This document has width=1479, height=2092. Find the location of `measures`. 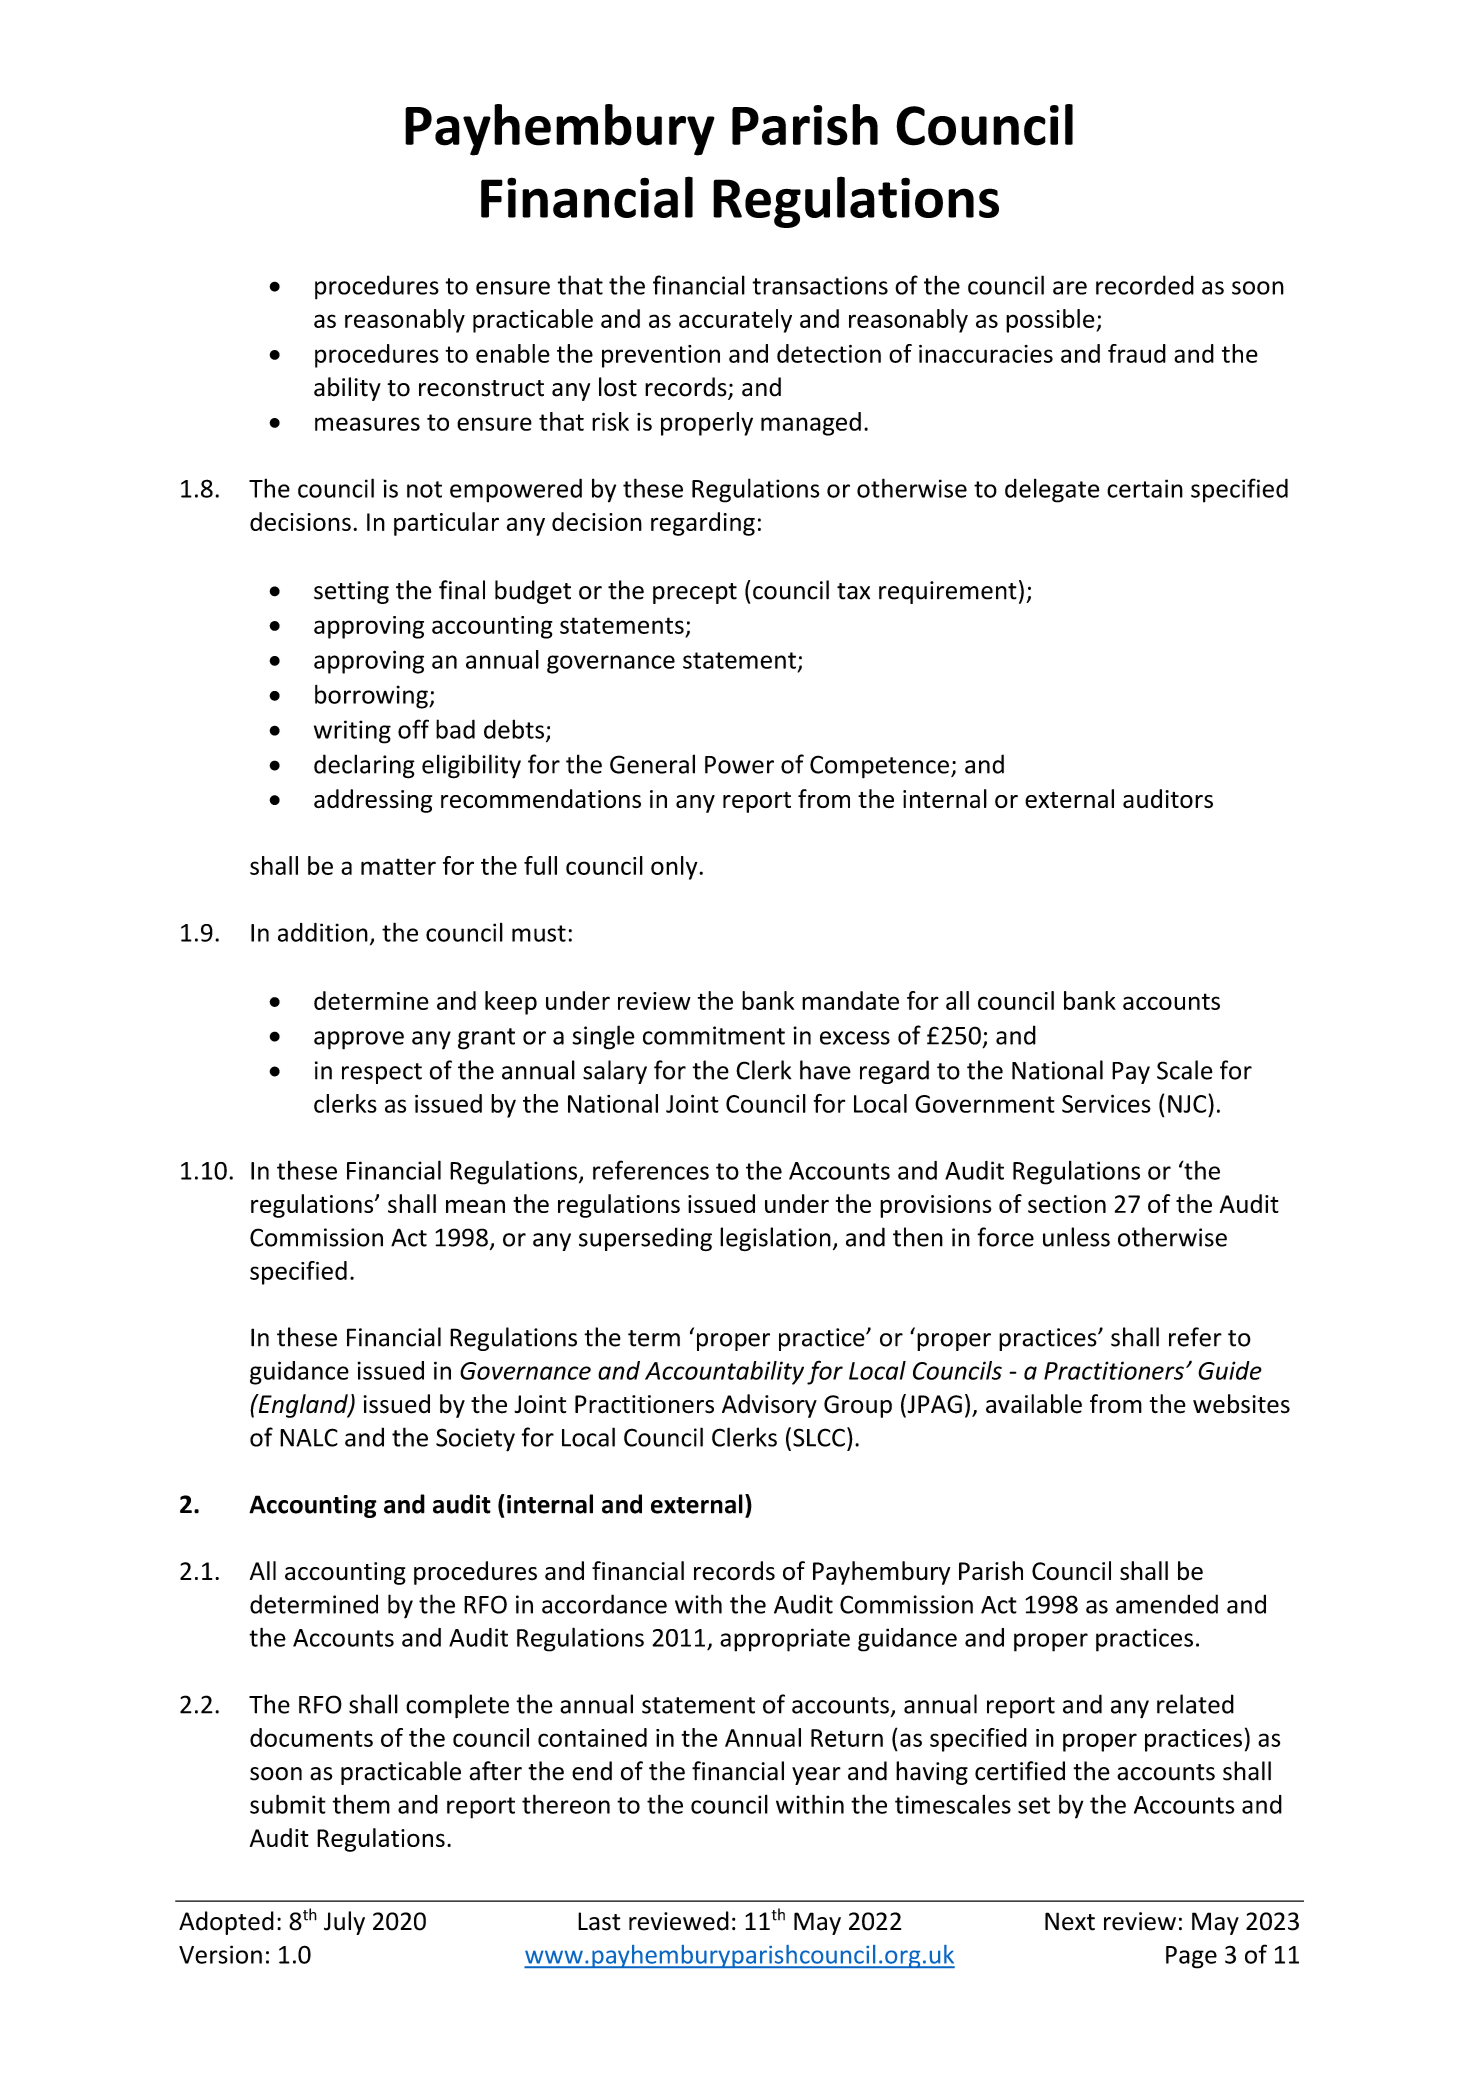

measures is located at coordinates (367, 424).
